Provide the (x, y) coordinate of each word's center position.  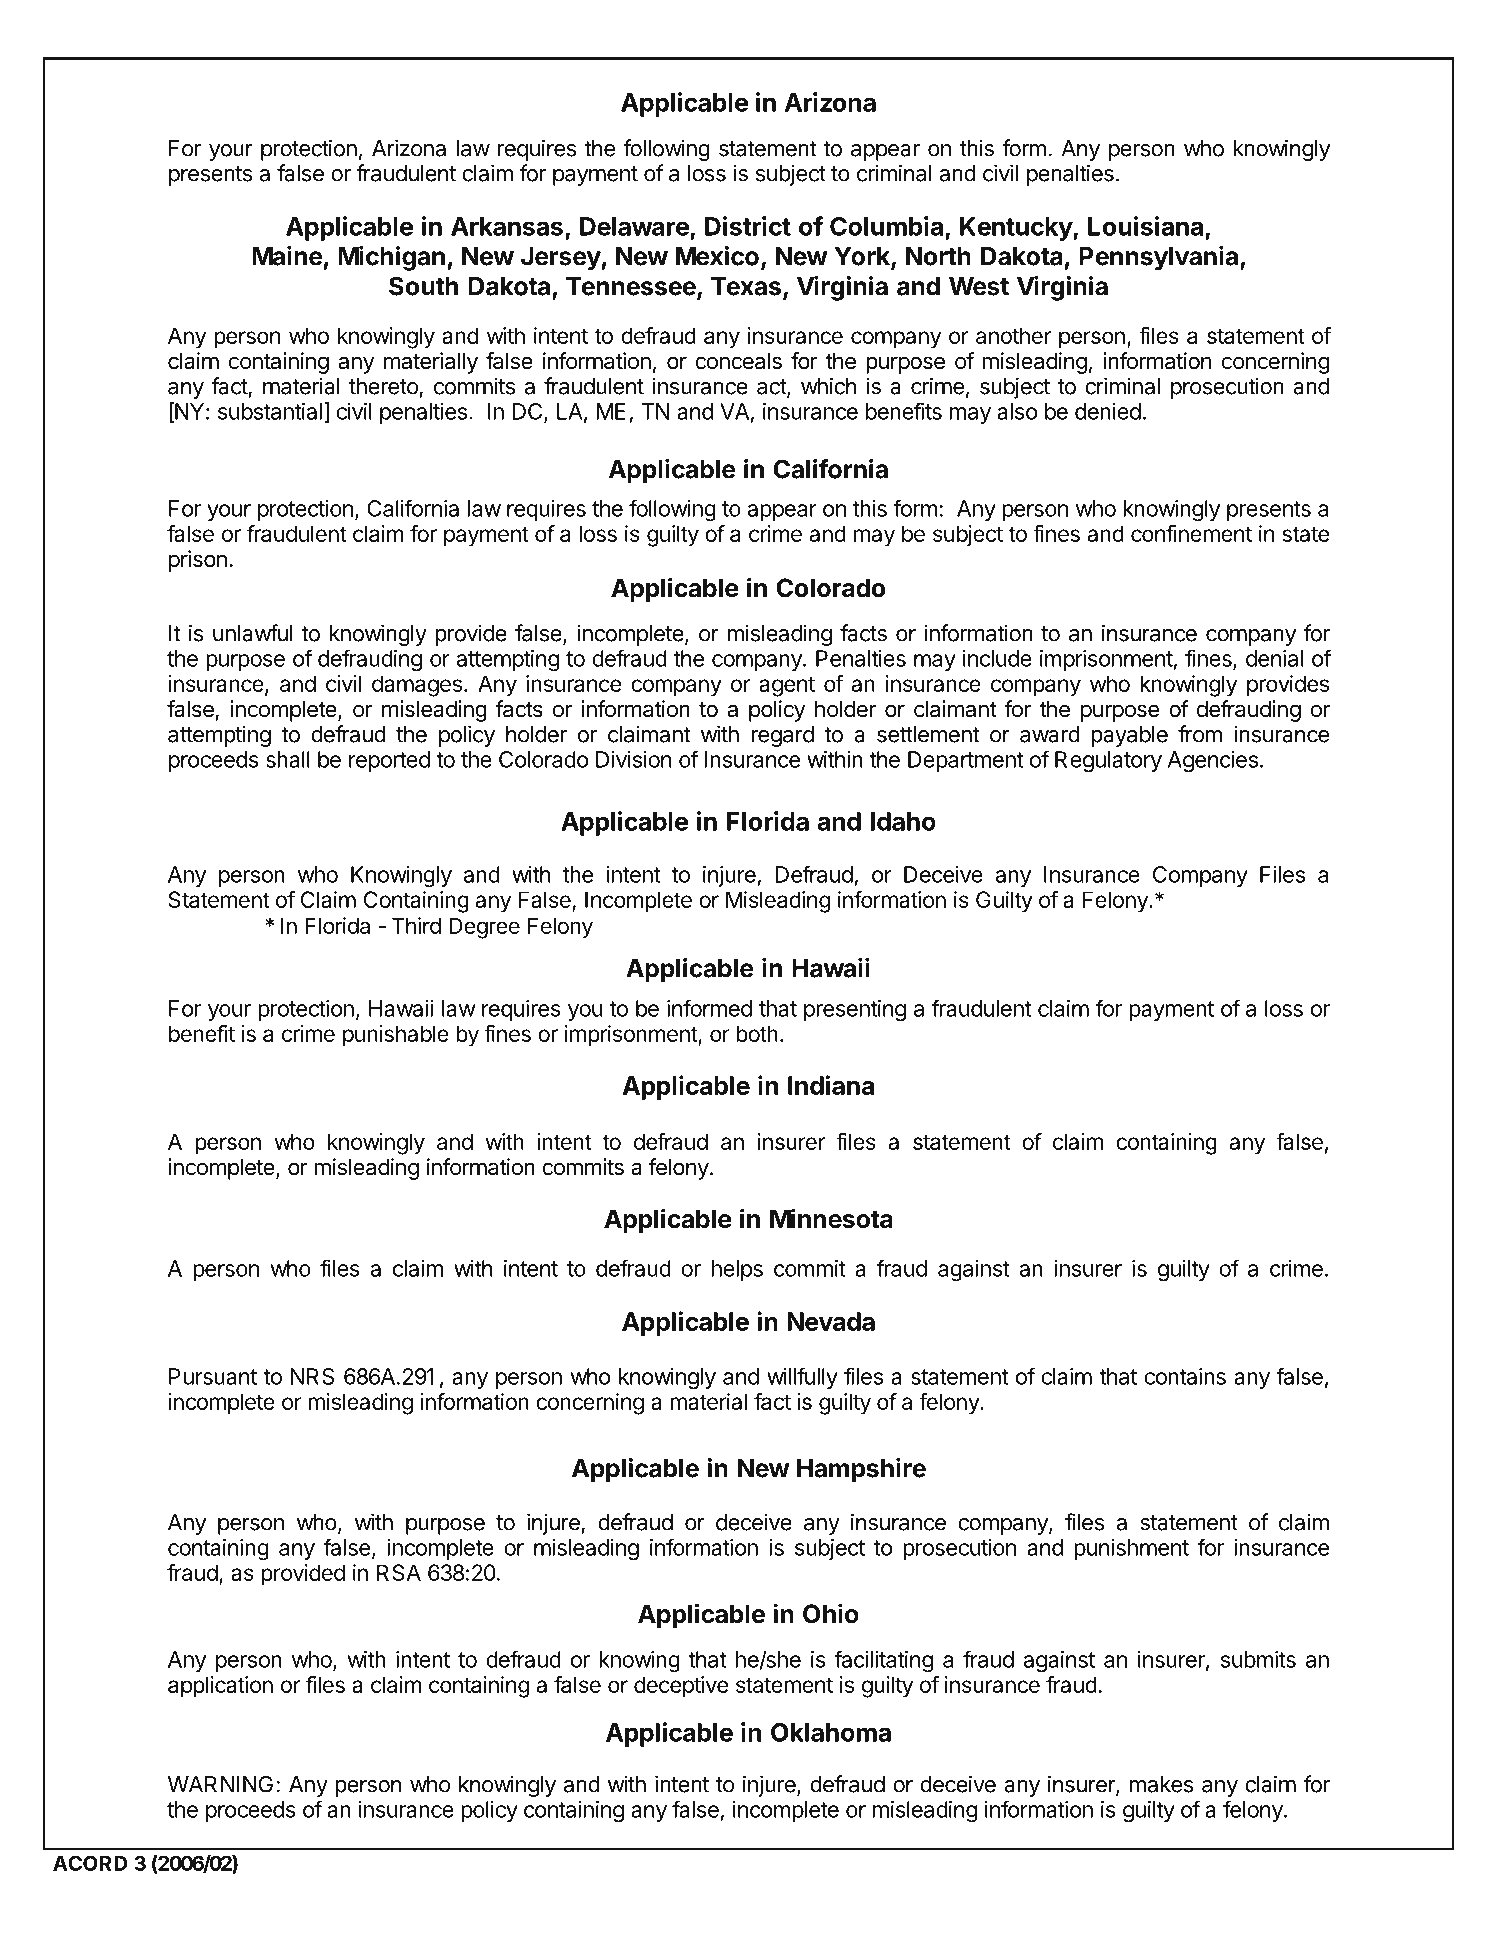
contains (1185, 1376)
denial (1274, 658)
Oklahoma (831, 1732)
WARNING (220, 1784)
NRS (312, 1376)
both (757, 1033)
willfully (802, 1378)
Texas (746, 286)
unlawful (252, 633)
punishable (396, 1036)
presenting (855, 1011)
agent (787, 686)
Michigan (391, 258)
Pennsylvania (1160, 258)
